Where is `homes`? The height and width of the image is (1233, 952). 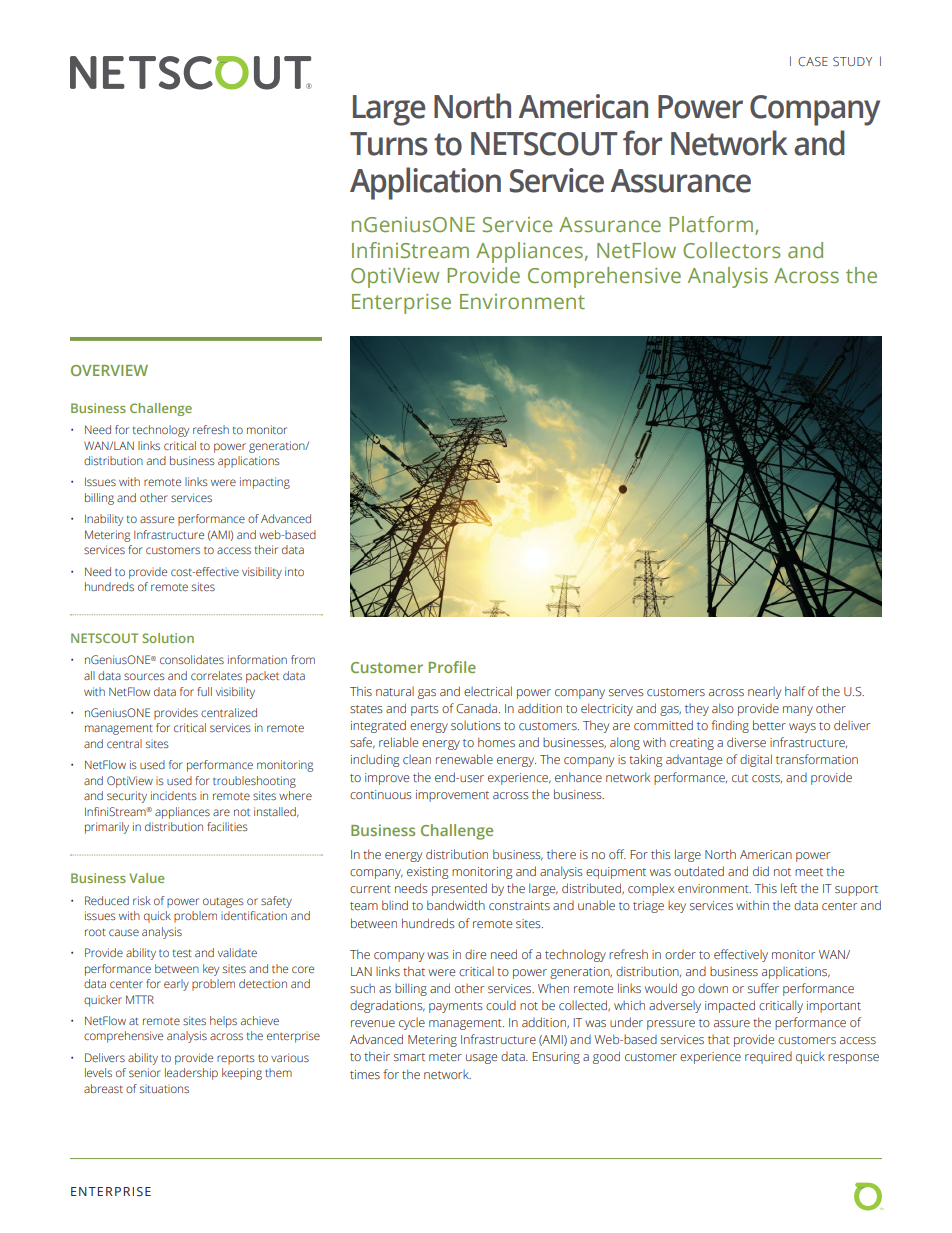
homes is located at coordinates (496, 742).
